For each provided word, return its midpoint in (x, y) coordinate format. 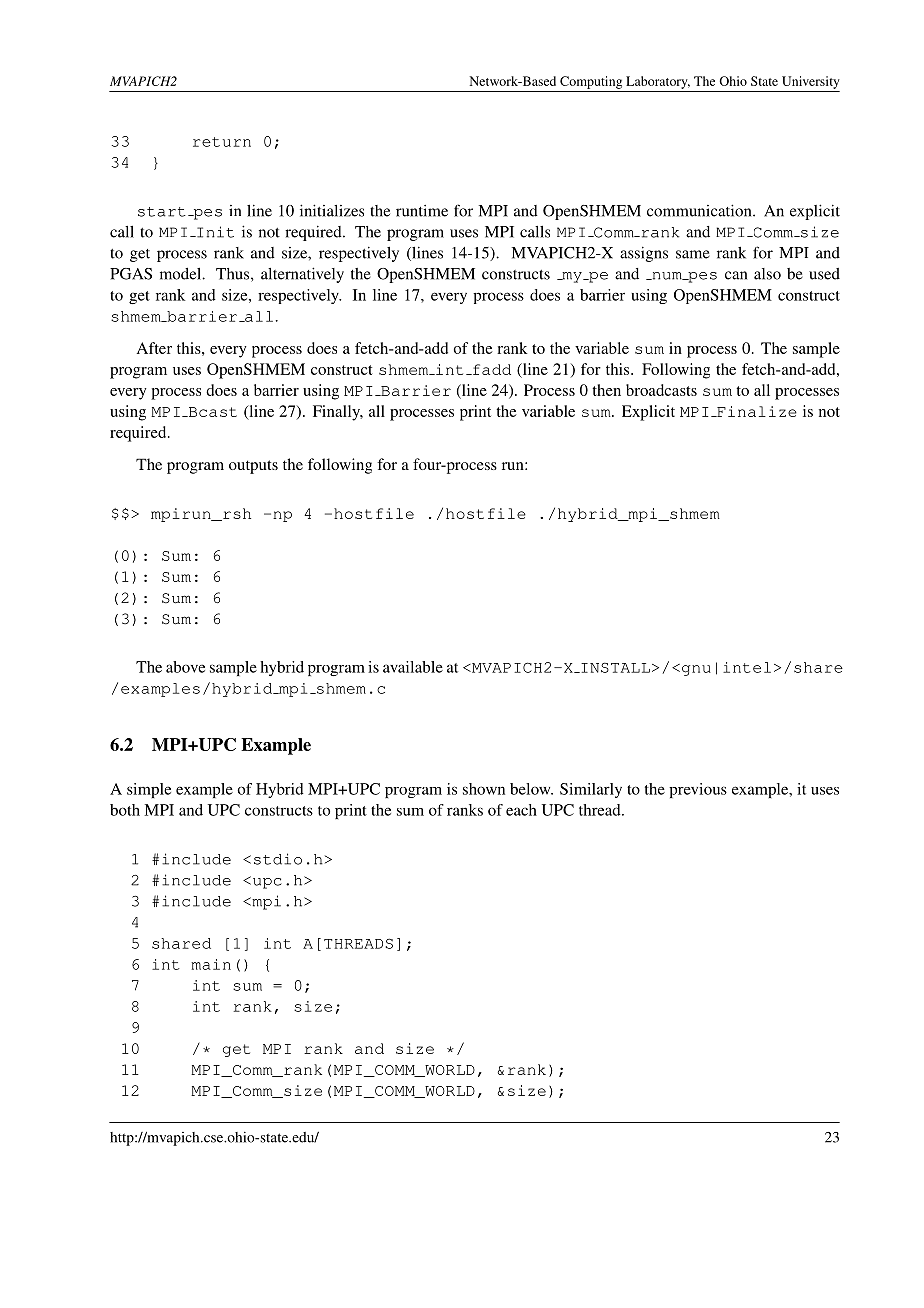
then (606, 390)
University (811, 82)
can (736, 275)
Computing (591, 82)
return (222, 142)
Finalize (756, 411)
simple (149, 790)
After (154, 348)
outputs (253, 467)
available (413, 667)
